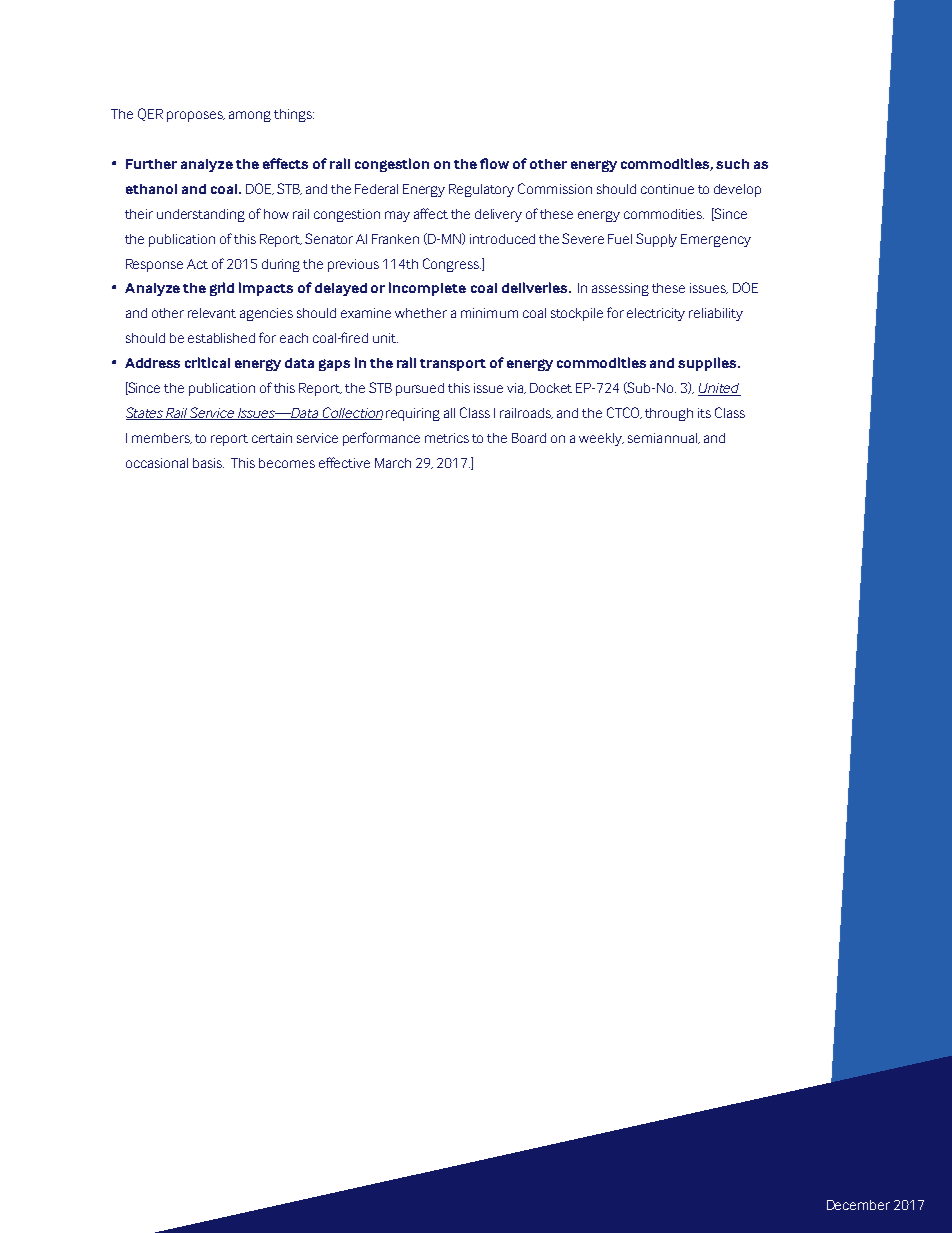  I want to click on March, so click(393, 463).
